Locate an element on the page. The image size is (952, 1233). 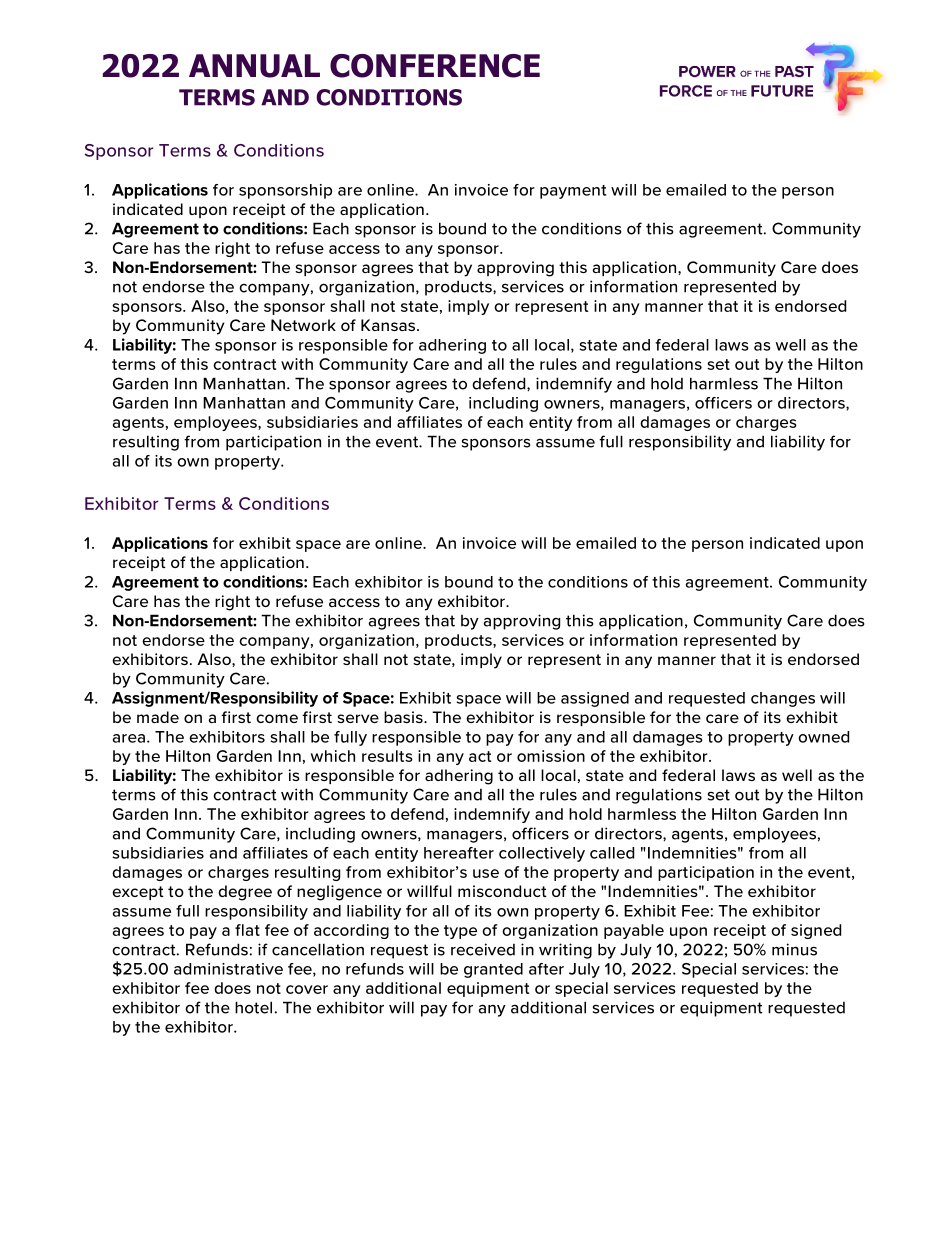
granted is located at coordinates (493, 970).
